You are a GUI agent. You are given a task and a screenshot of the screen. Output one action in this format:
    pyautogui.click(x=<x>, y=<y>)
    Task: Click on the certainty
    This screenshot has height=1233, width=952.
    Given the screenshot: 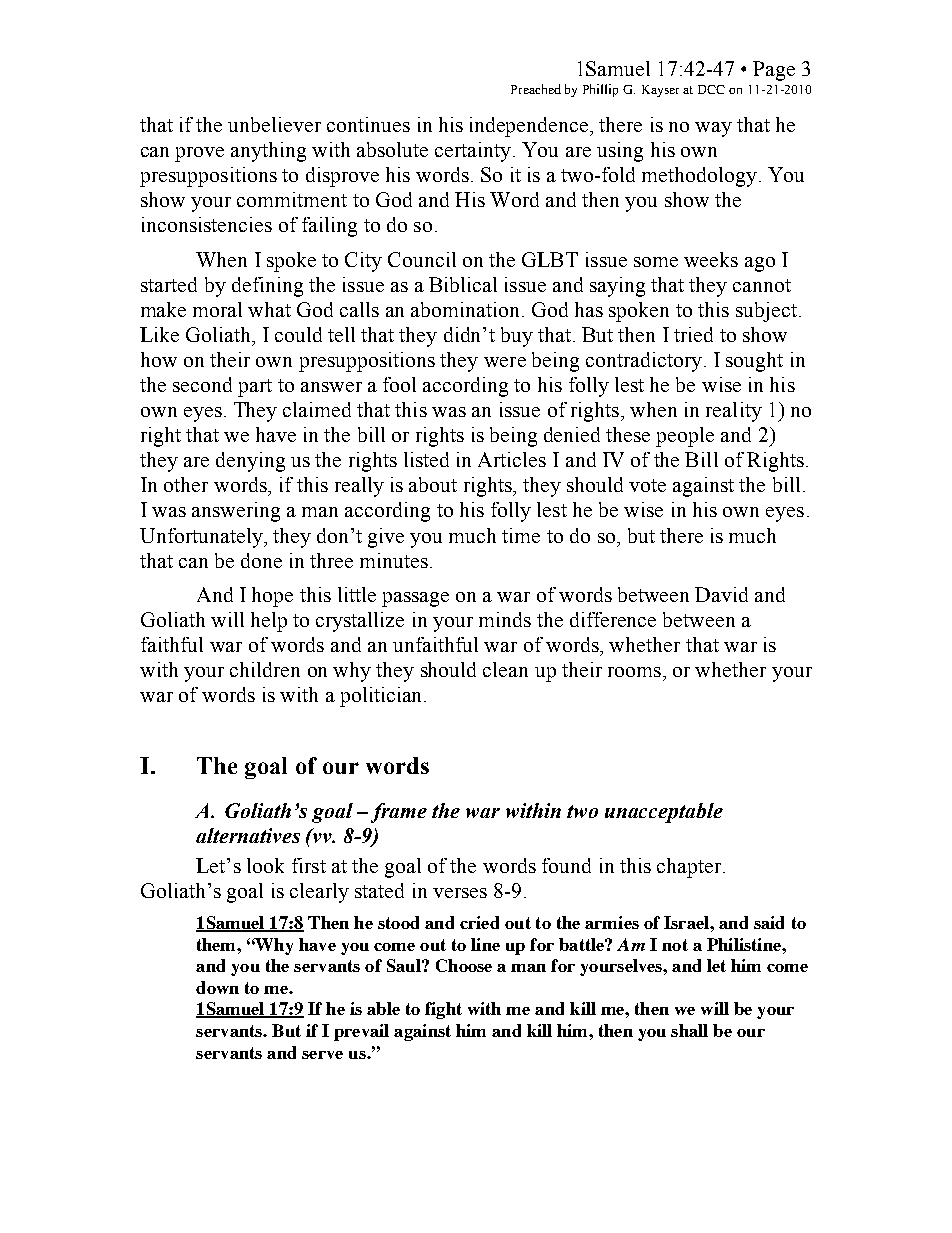 What is the action you would take?
    pyautogui.click(x=473, y=152)
